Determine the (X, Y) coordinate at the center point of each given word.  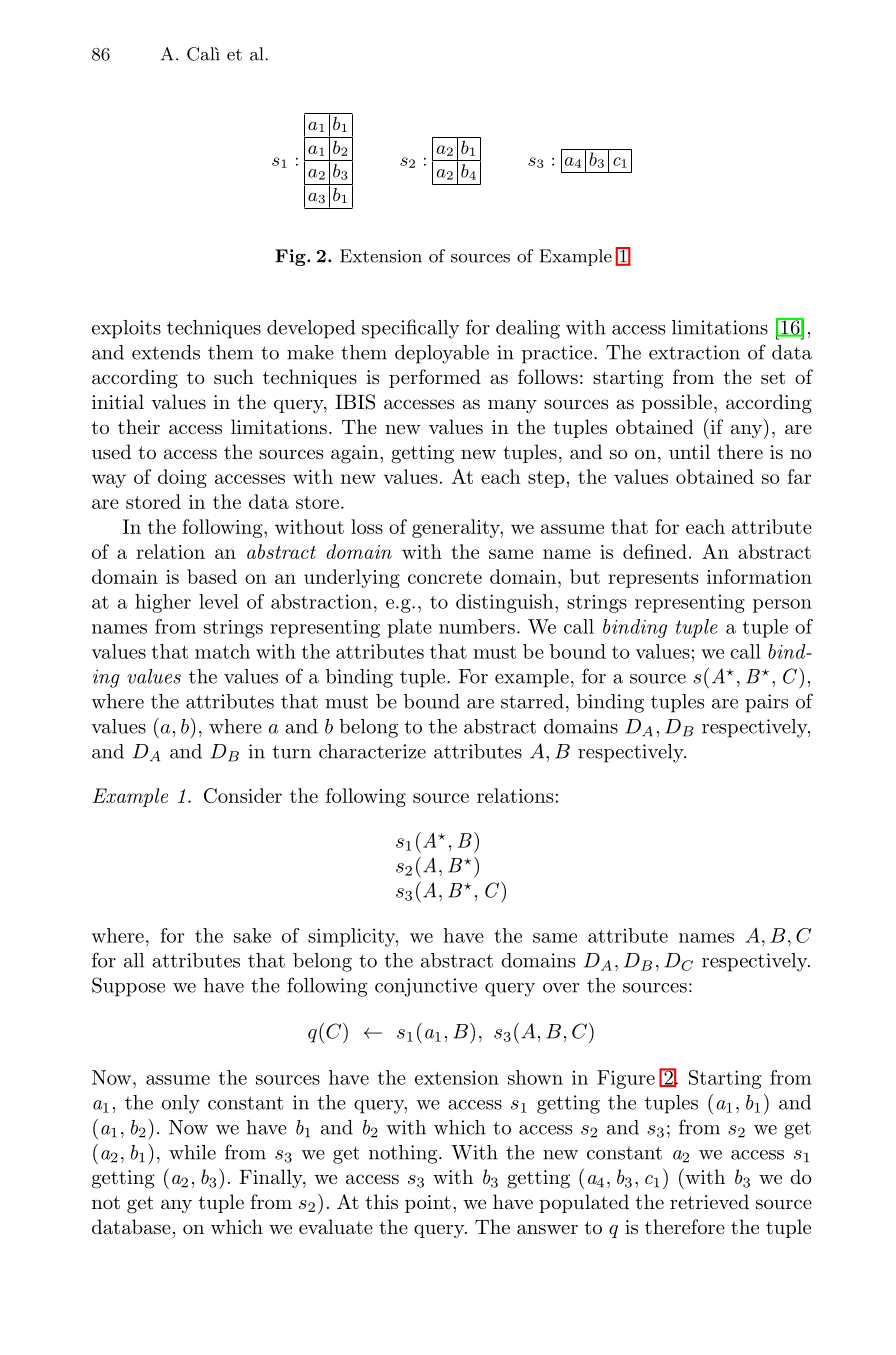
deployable (442, 354)
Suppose (128, 987)
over (561, 988)
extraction (694, 352)
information (759, 576)
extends (166, 352)
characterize (372, 751)
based (212, 576)
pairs (766, 703)
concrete (445, 577)
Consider (243, 795)
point (428, 1204)
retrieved (709, 1201)
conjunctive (426, 987)
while (192, 1152)
